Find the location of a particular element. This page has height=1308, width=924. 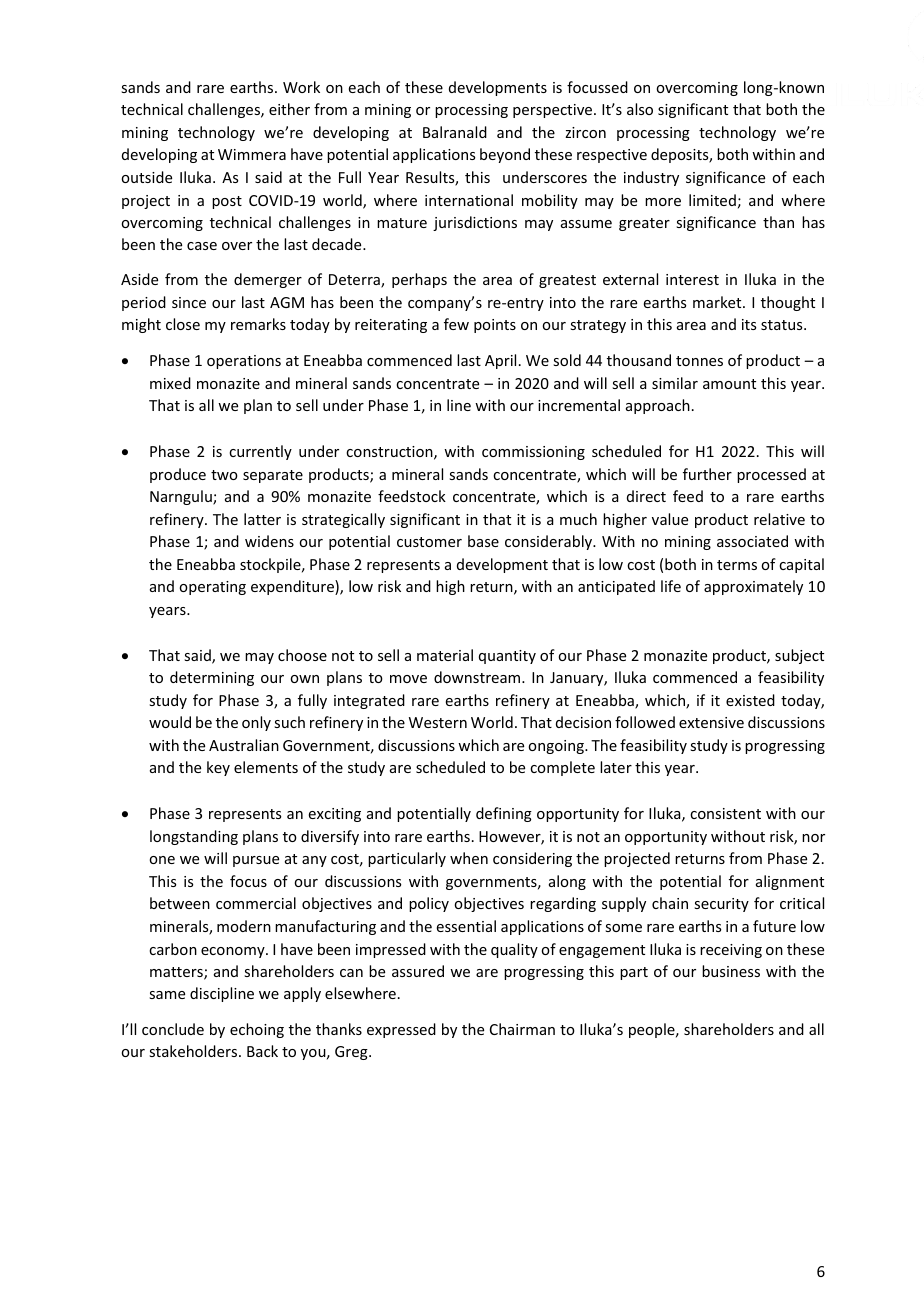

echoing is located at coordinates (257, 1030).
